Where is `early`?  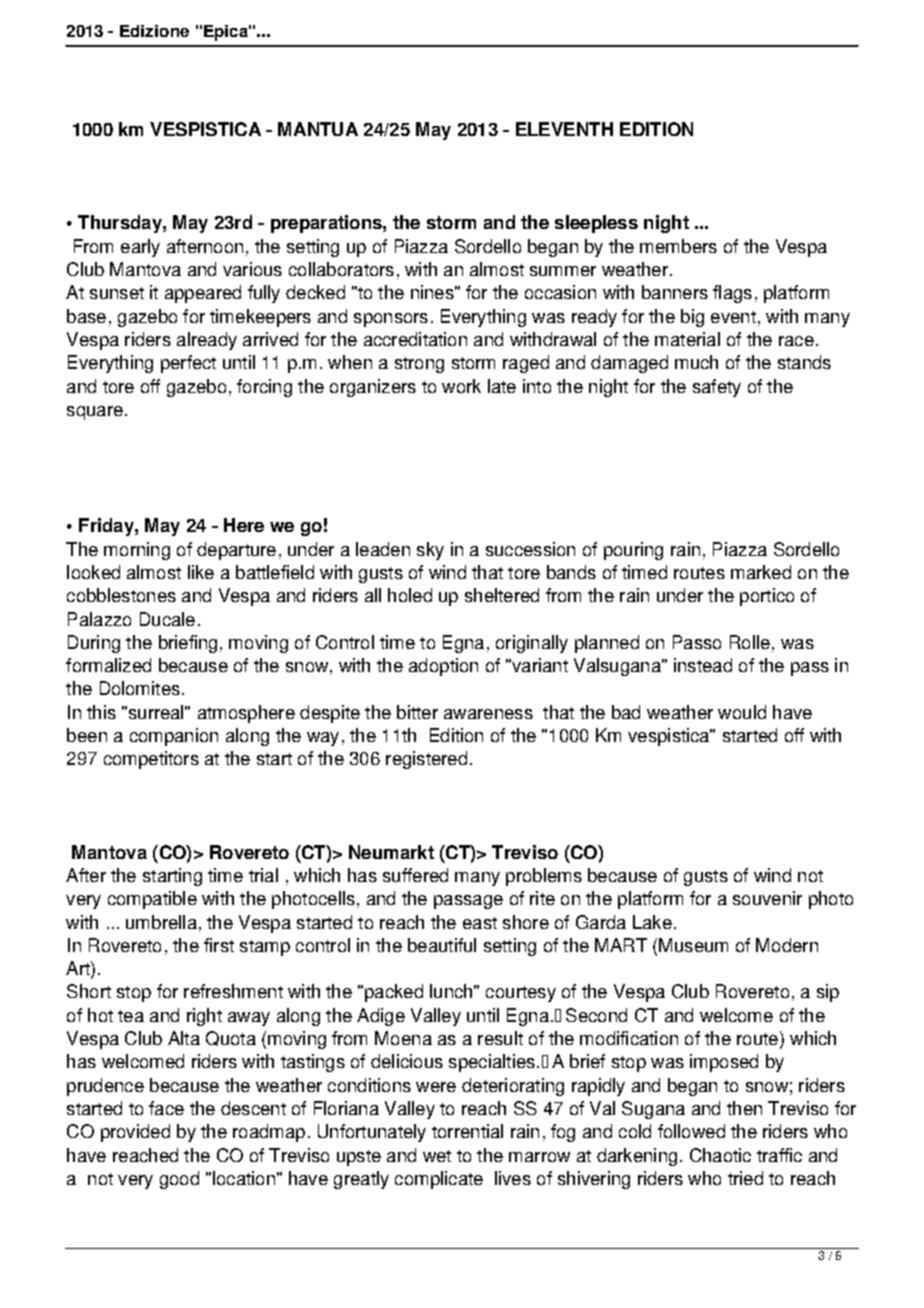
early is located at coordinates (140, 248).
